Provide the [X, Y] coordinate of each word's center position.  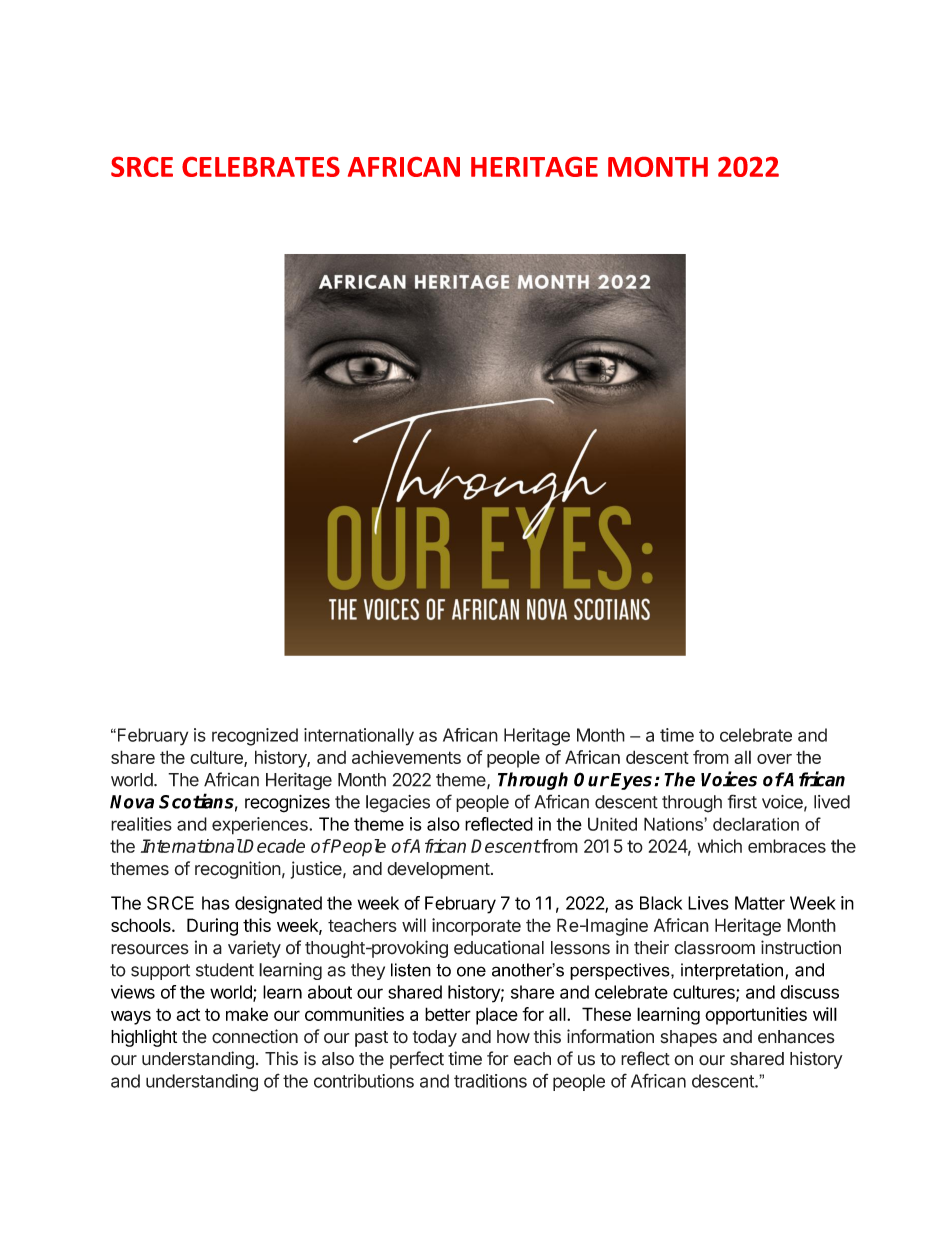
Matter [760, 903]
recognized [255, 737]
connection [255, 1036]
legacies [398, 804]
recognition [238, 870]
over [774, 759]
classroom [714, 948]
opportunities [756, 1016]
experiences [261, 826]
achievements [406, 757]
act [188, 1014]
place [497, 1016]
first [742, 801]
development [438, 870]
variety [254, 949]
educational [499, 947]
